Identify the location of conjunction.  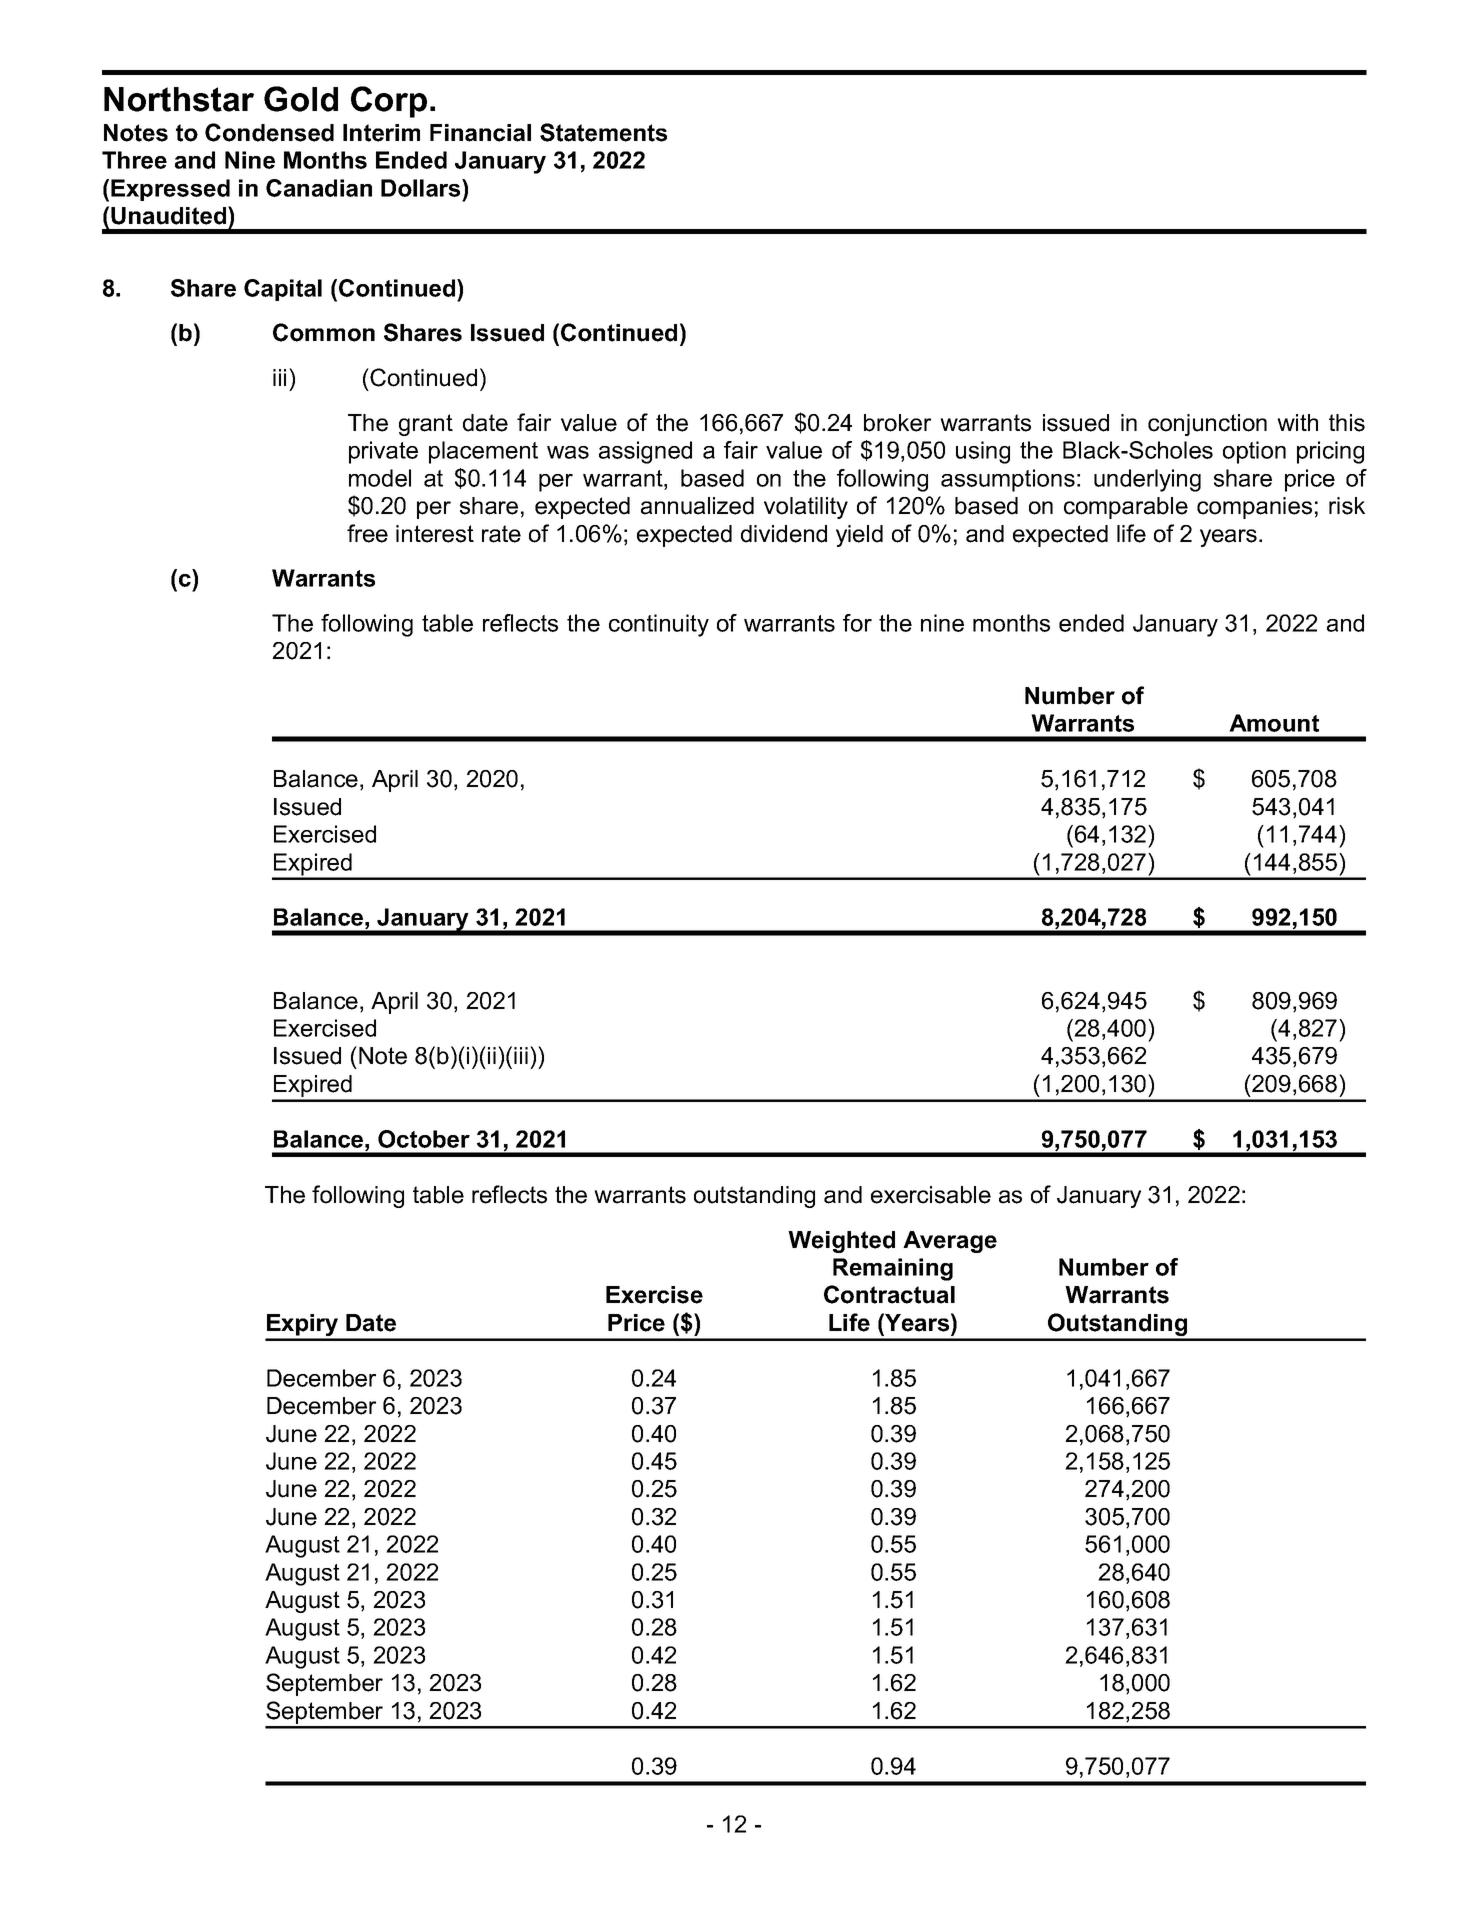
(1207, 425).
